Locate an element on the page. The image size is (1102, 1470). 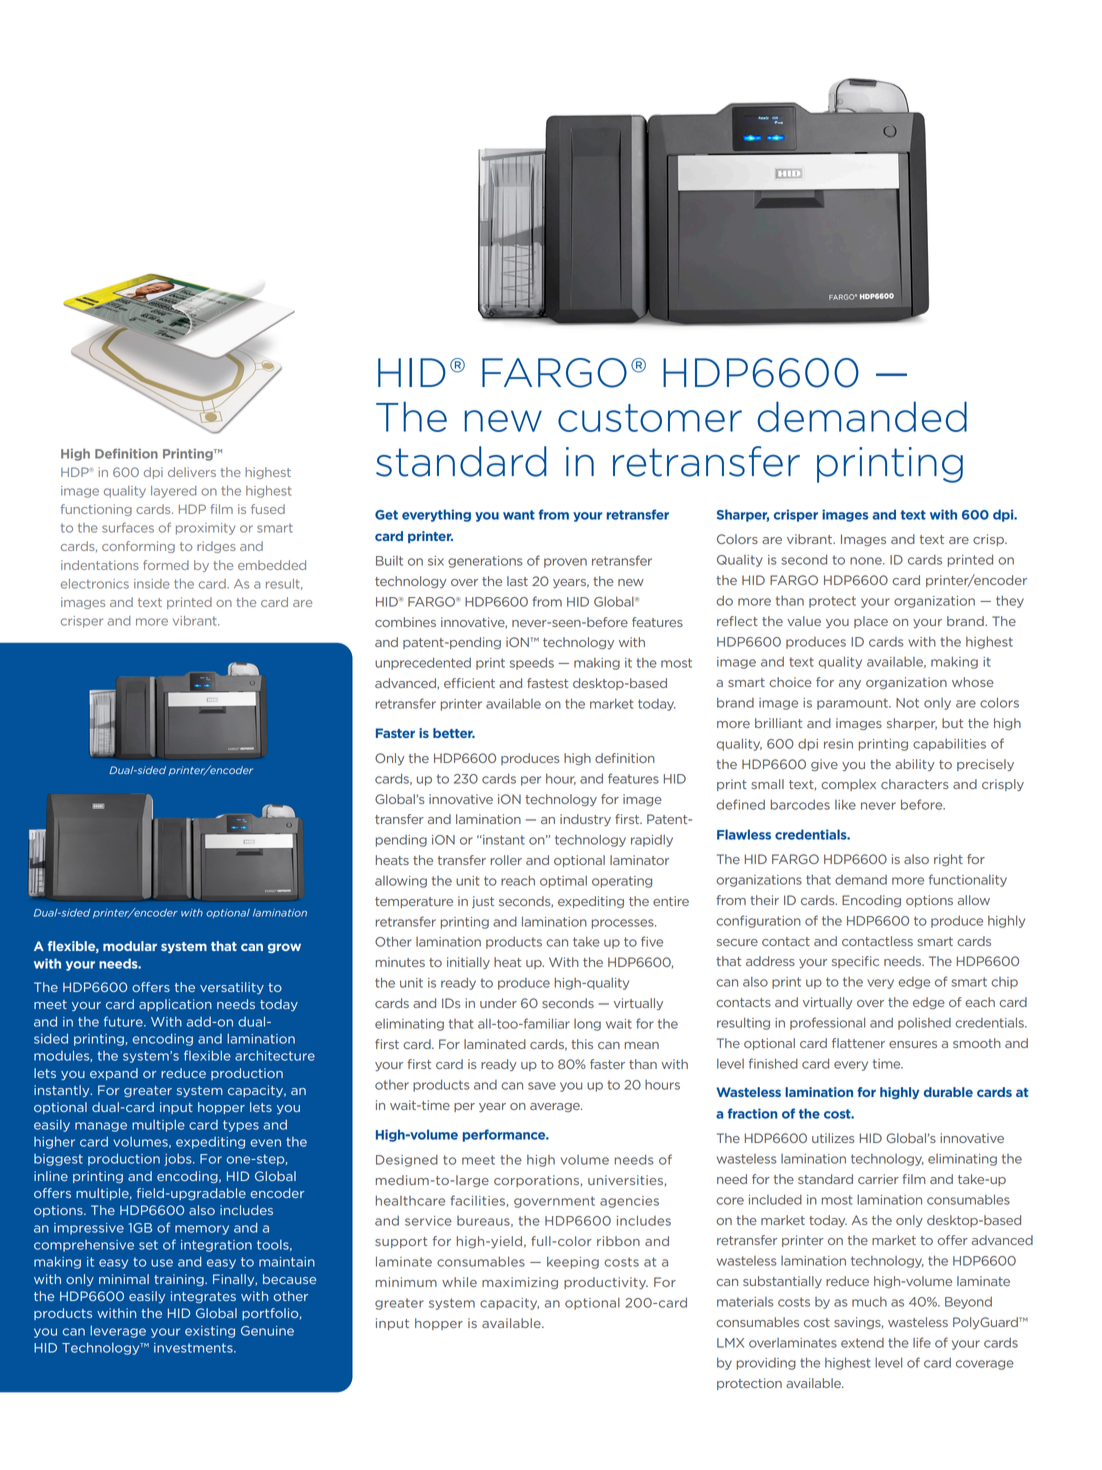
functionality is located at coordinates (968, 880).
